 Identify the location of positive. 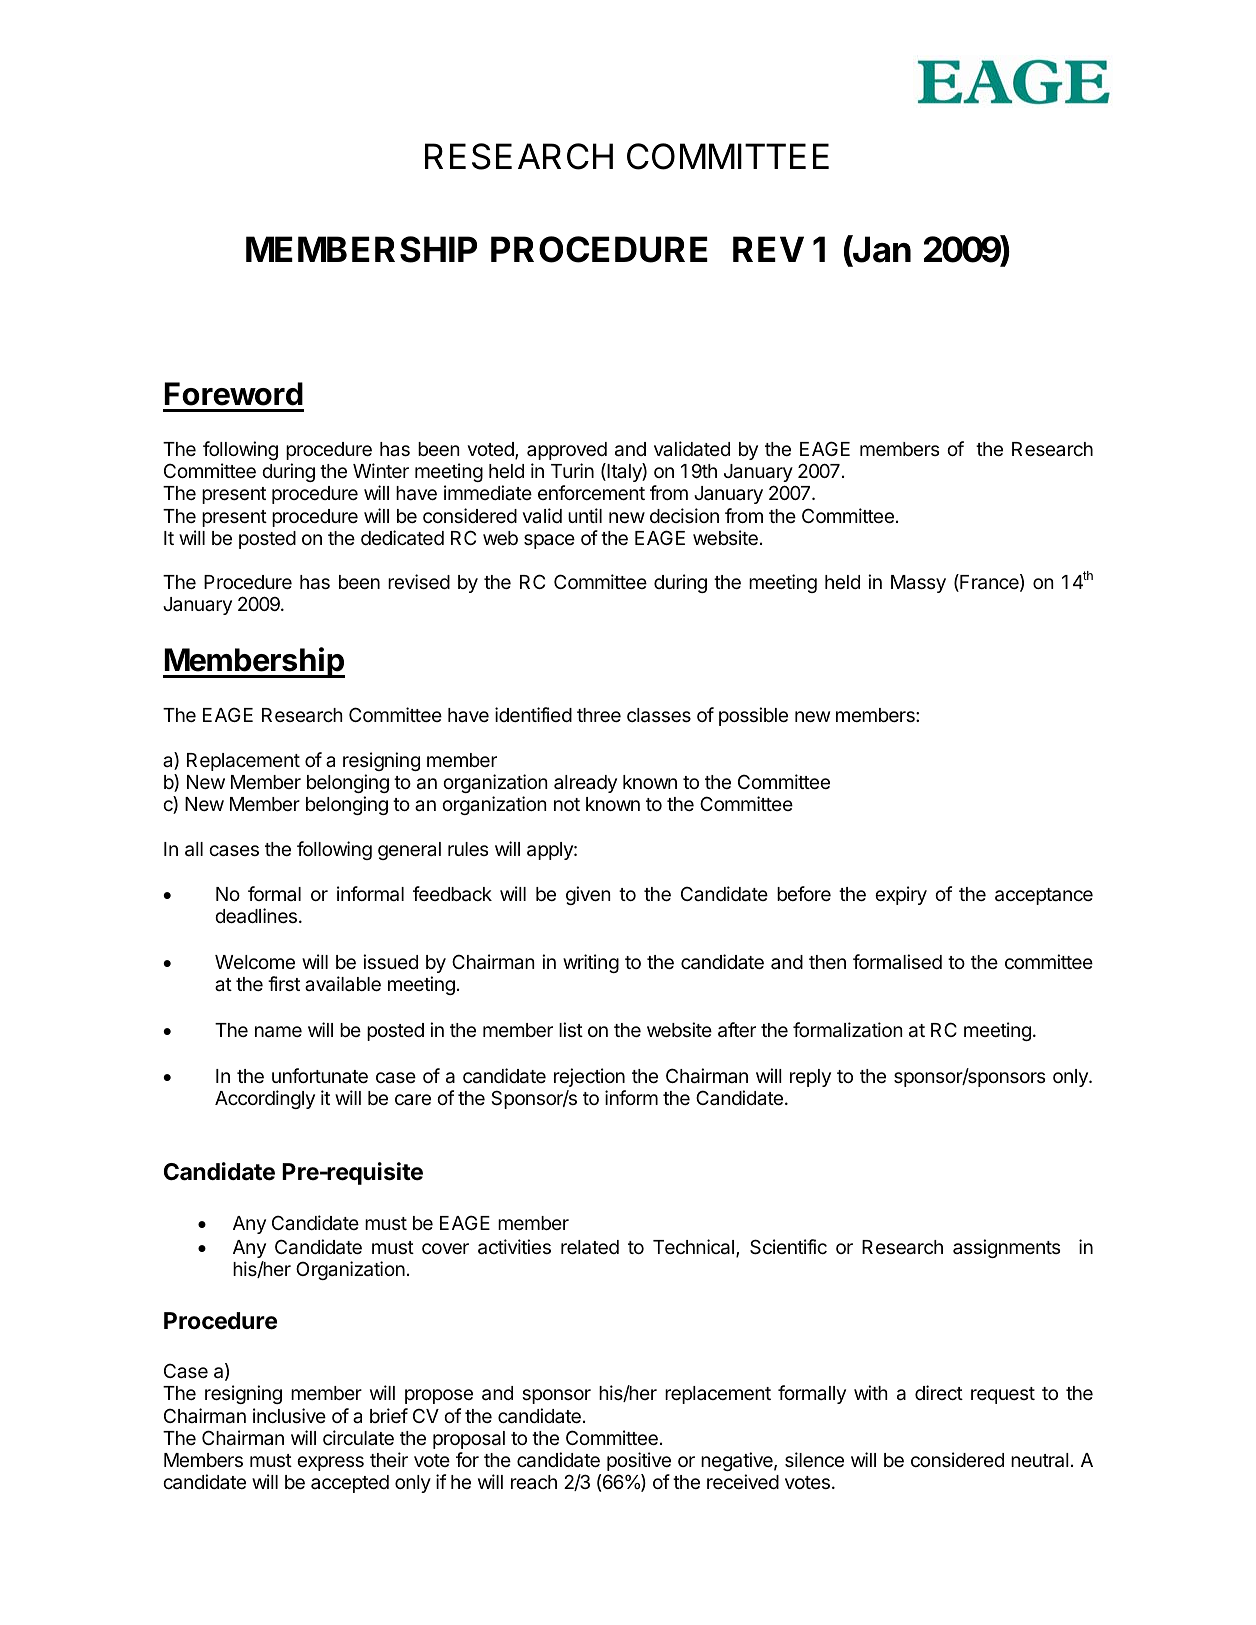
(639, 1461).
